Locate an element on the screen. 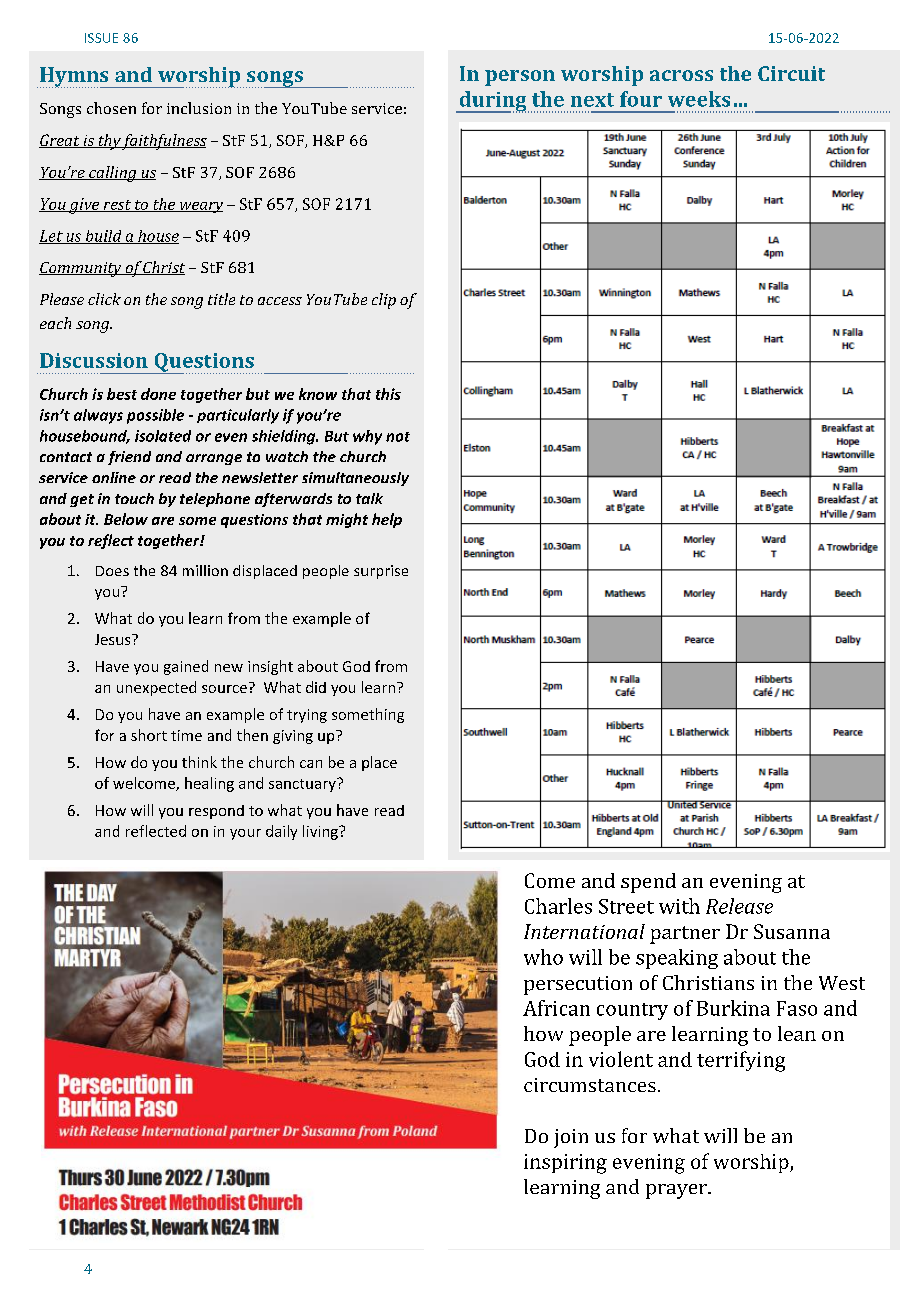  inspiring is located at coordinates (565, 1164).
